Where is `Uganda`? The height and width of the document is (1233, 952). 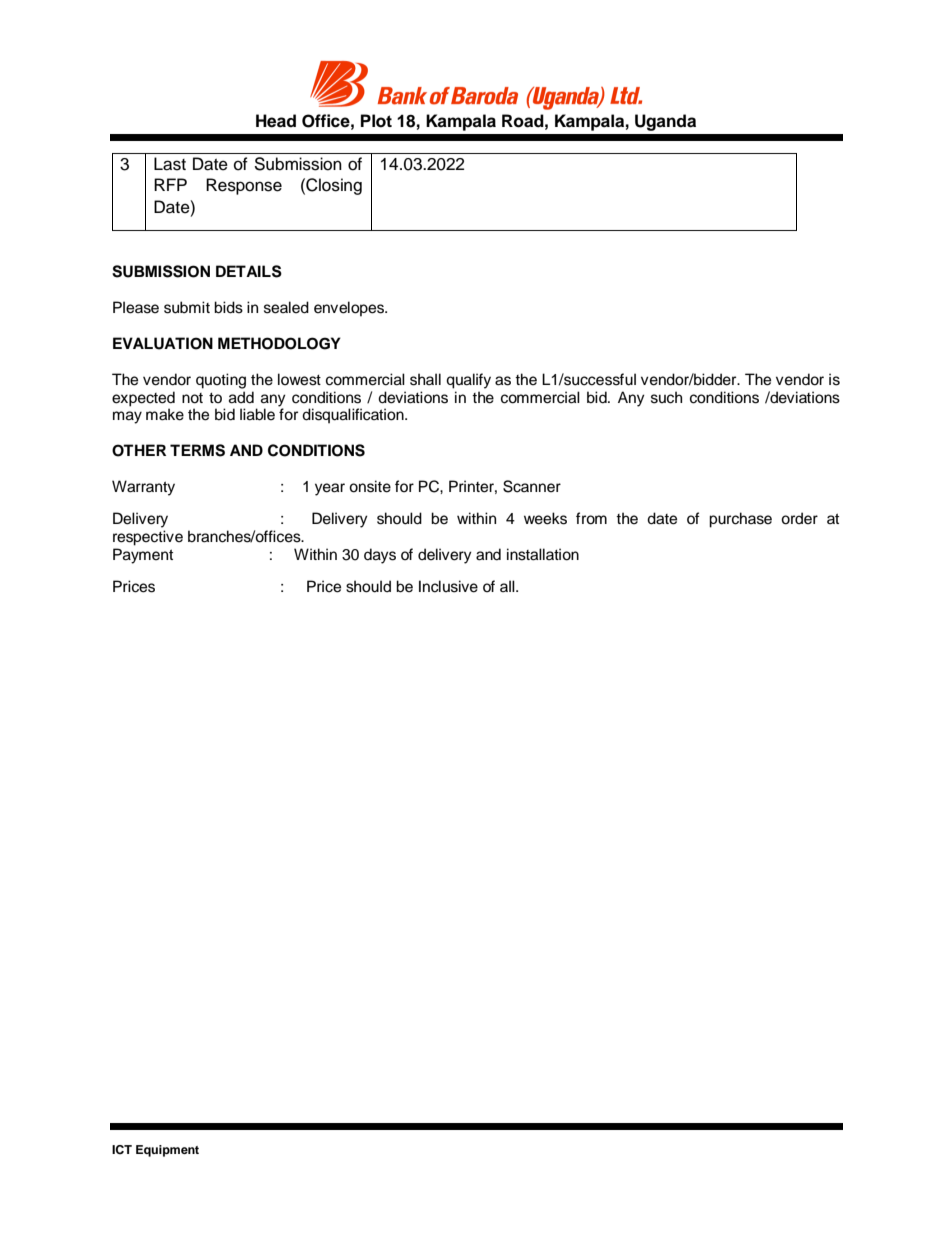 Uganda is located at coordinates (665, 122).
